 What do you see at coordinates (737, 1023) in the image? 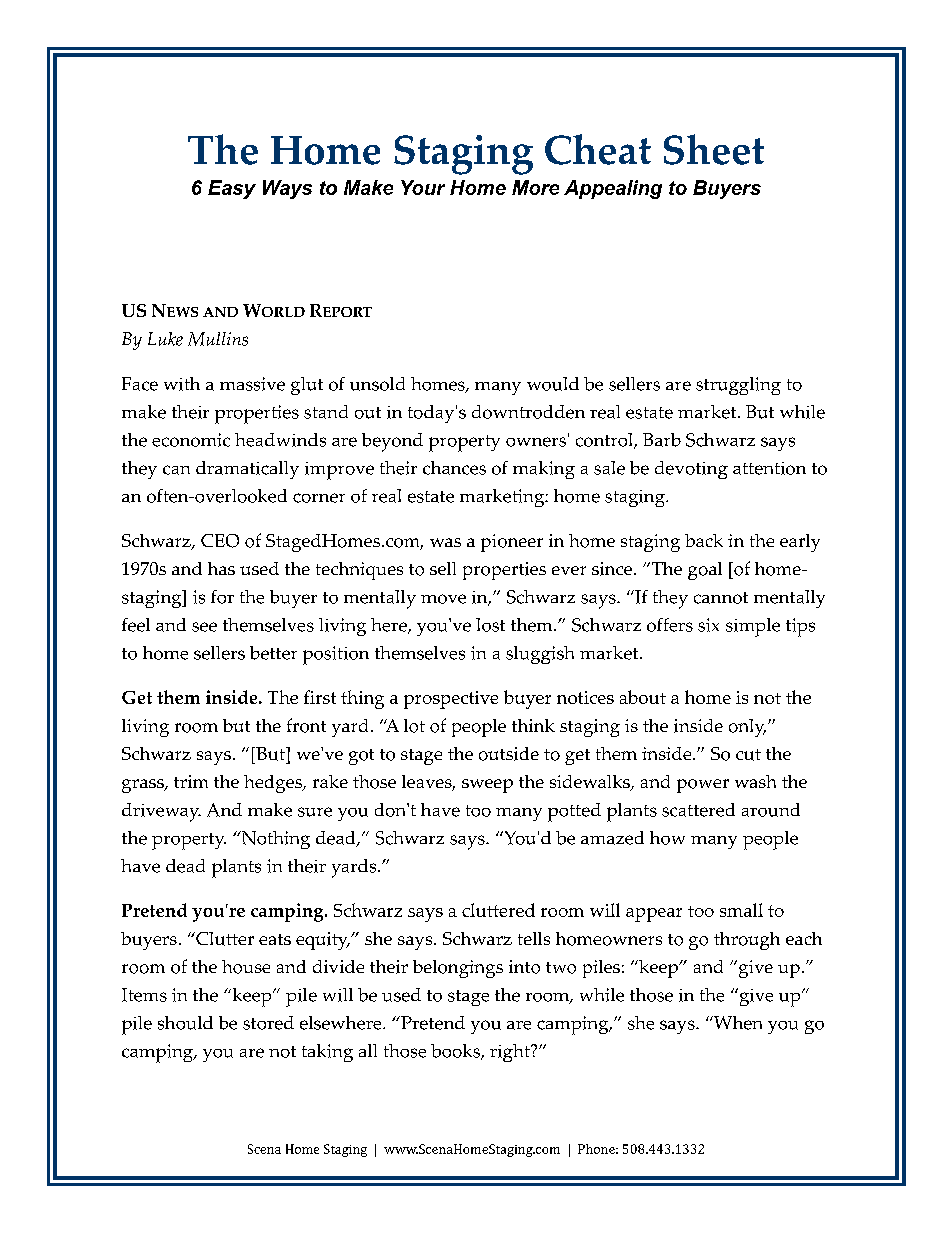
I see `When` at bounding box center [737, 1023].
